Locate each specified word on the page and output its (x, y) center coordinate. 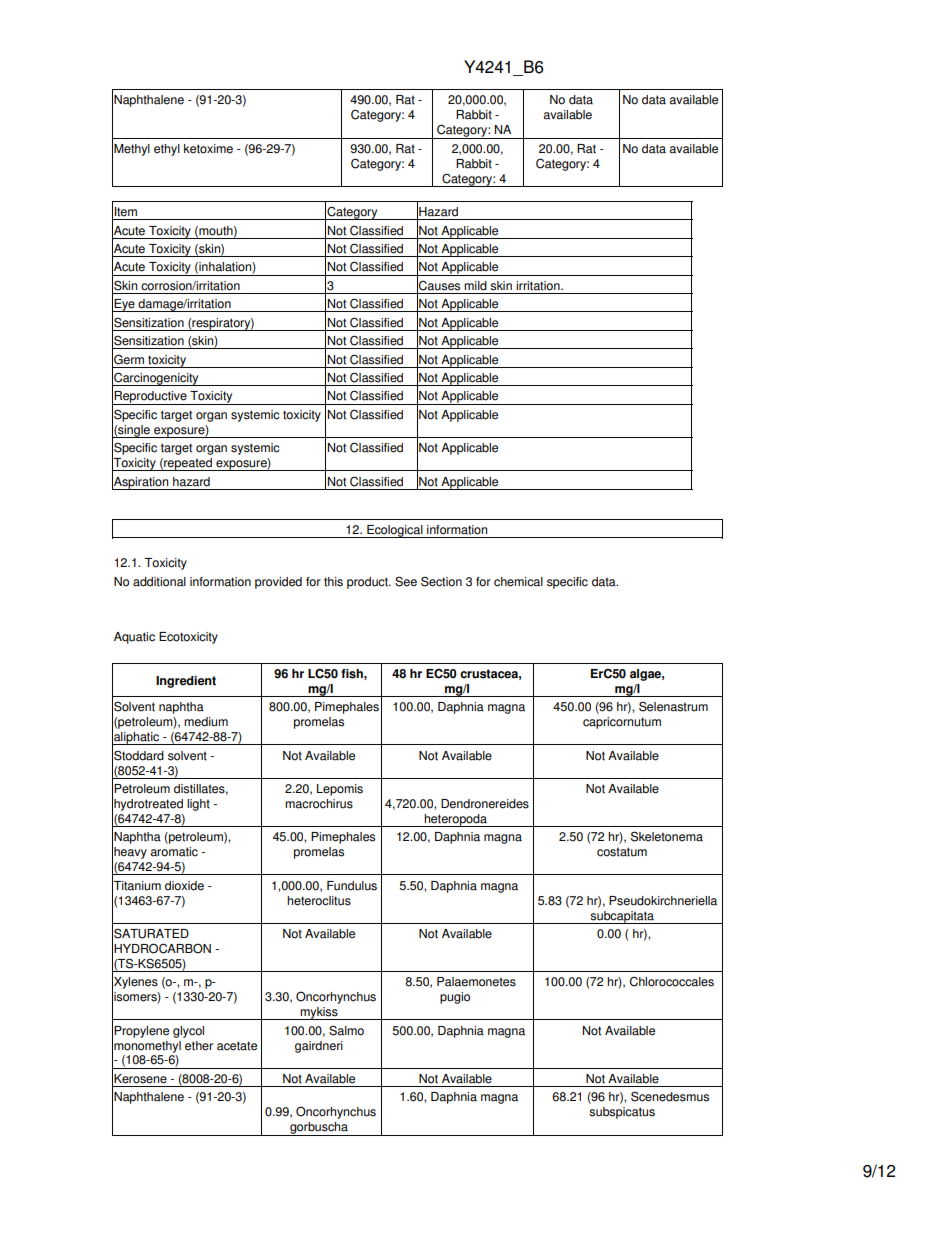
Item (125, 212)
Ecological (395, 531)
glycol (188, 1032)
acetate (237, 1046)
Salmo (346, 1030)
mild (475, 286)
